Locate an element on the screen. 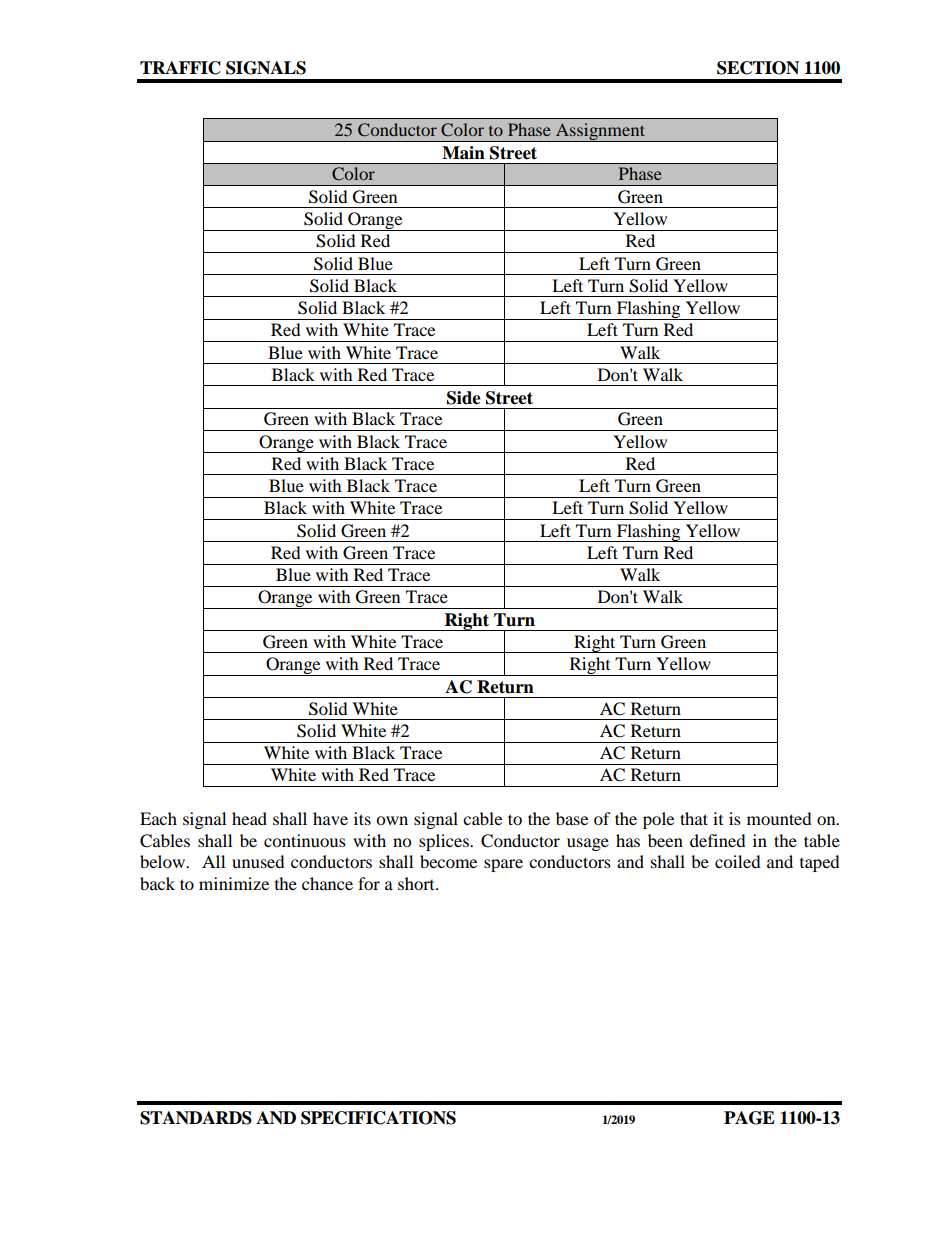 This screenshot has width=952, height=1233. SPECIFICATIONS is located at coordinates (378, 1118).
